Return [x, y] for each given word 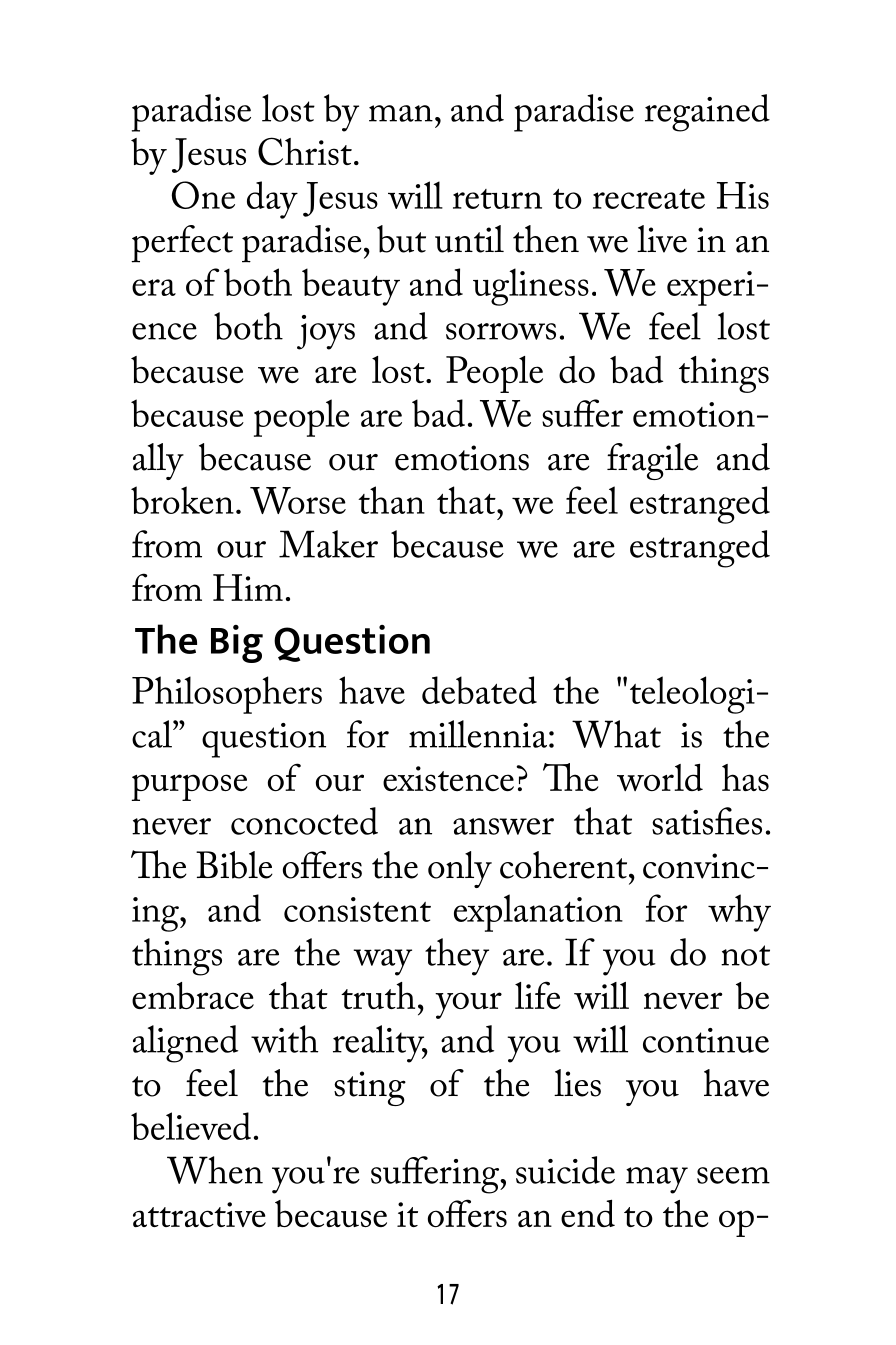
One [203, 195]
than [391, 500]
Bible [234, 865]
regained [707, 113]
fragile [652, 461]
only [460, 869]
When [215, 1170]
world [660, 777]
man [401, 113]
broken [182, 500]
